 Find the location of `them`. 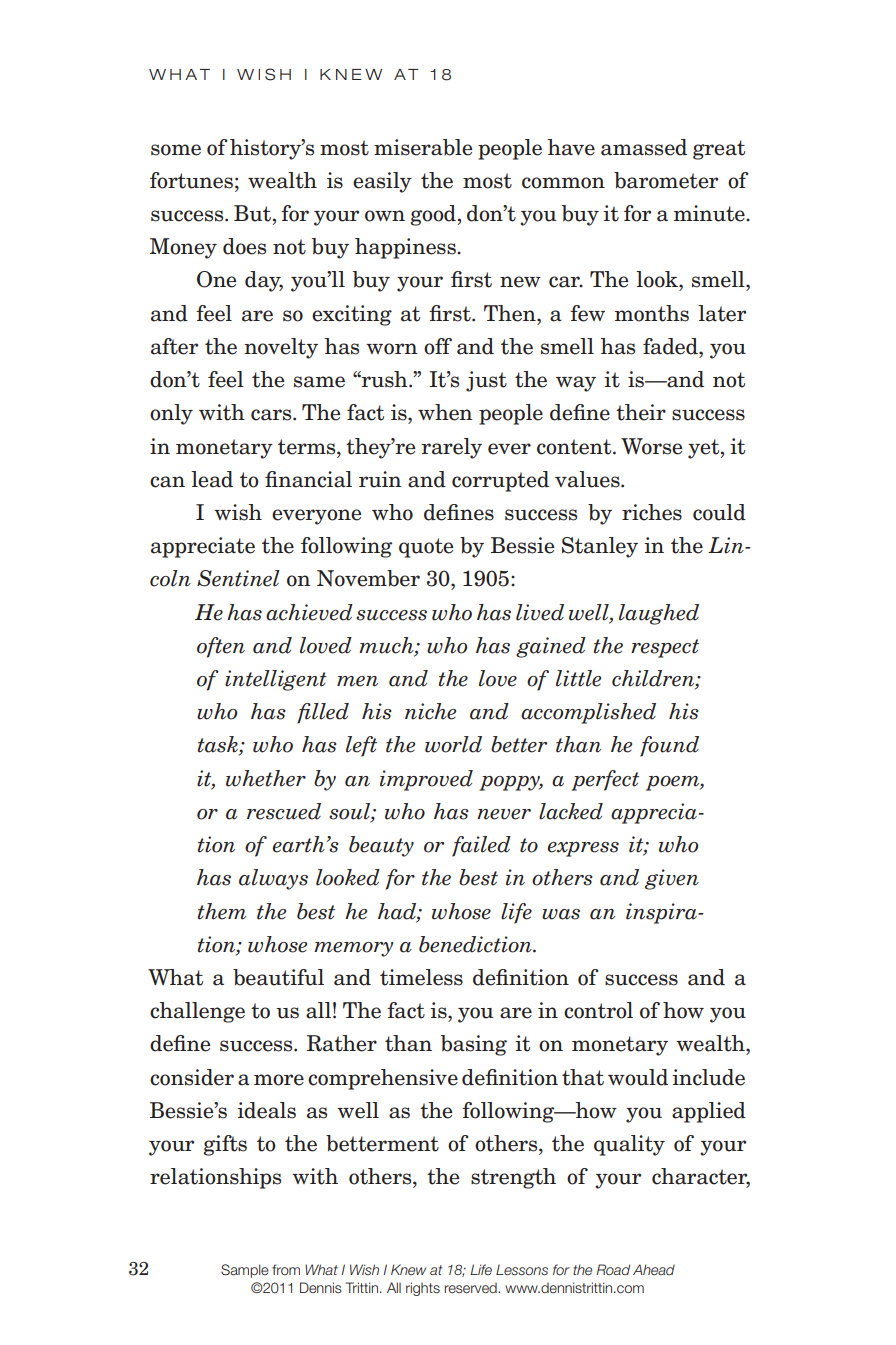

them is located at coordinates (221, 911).
